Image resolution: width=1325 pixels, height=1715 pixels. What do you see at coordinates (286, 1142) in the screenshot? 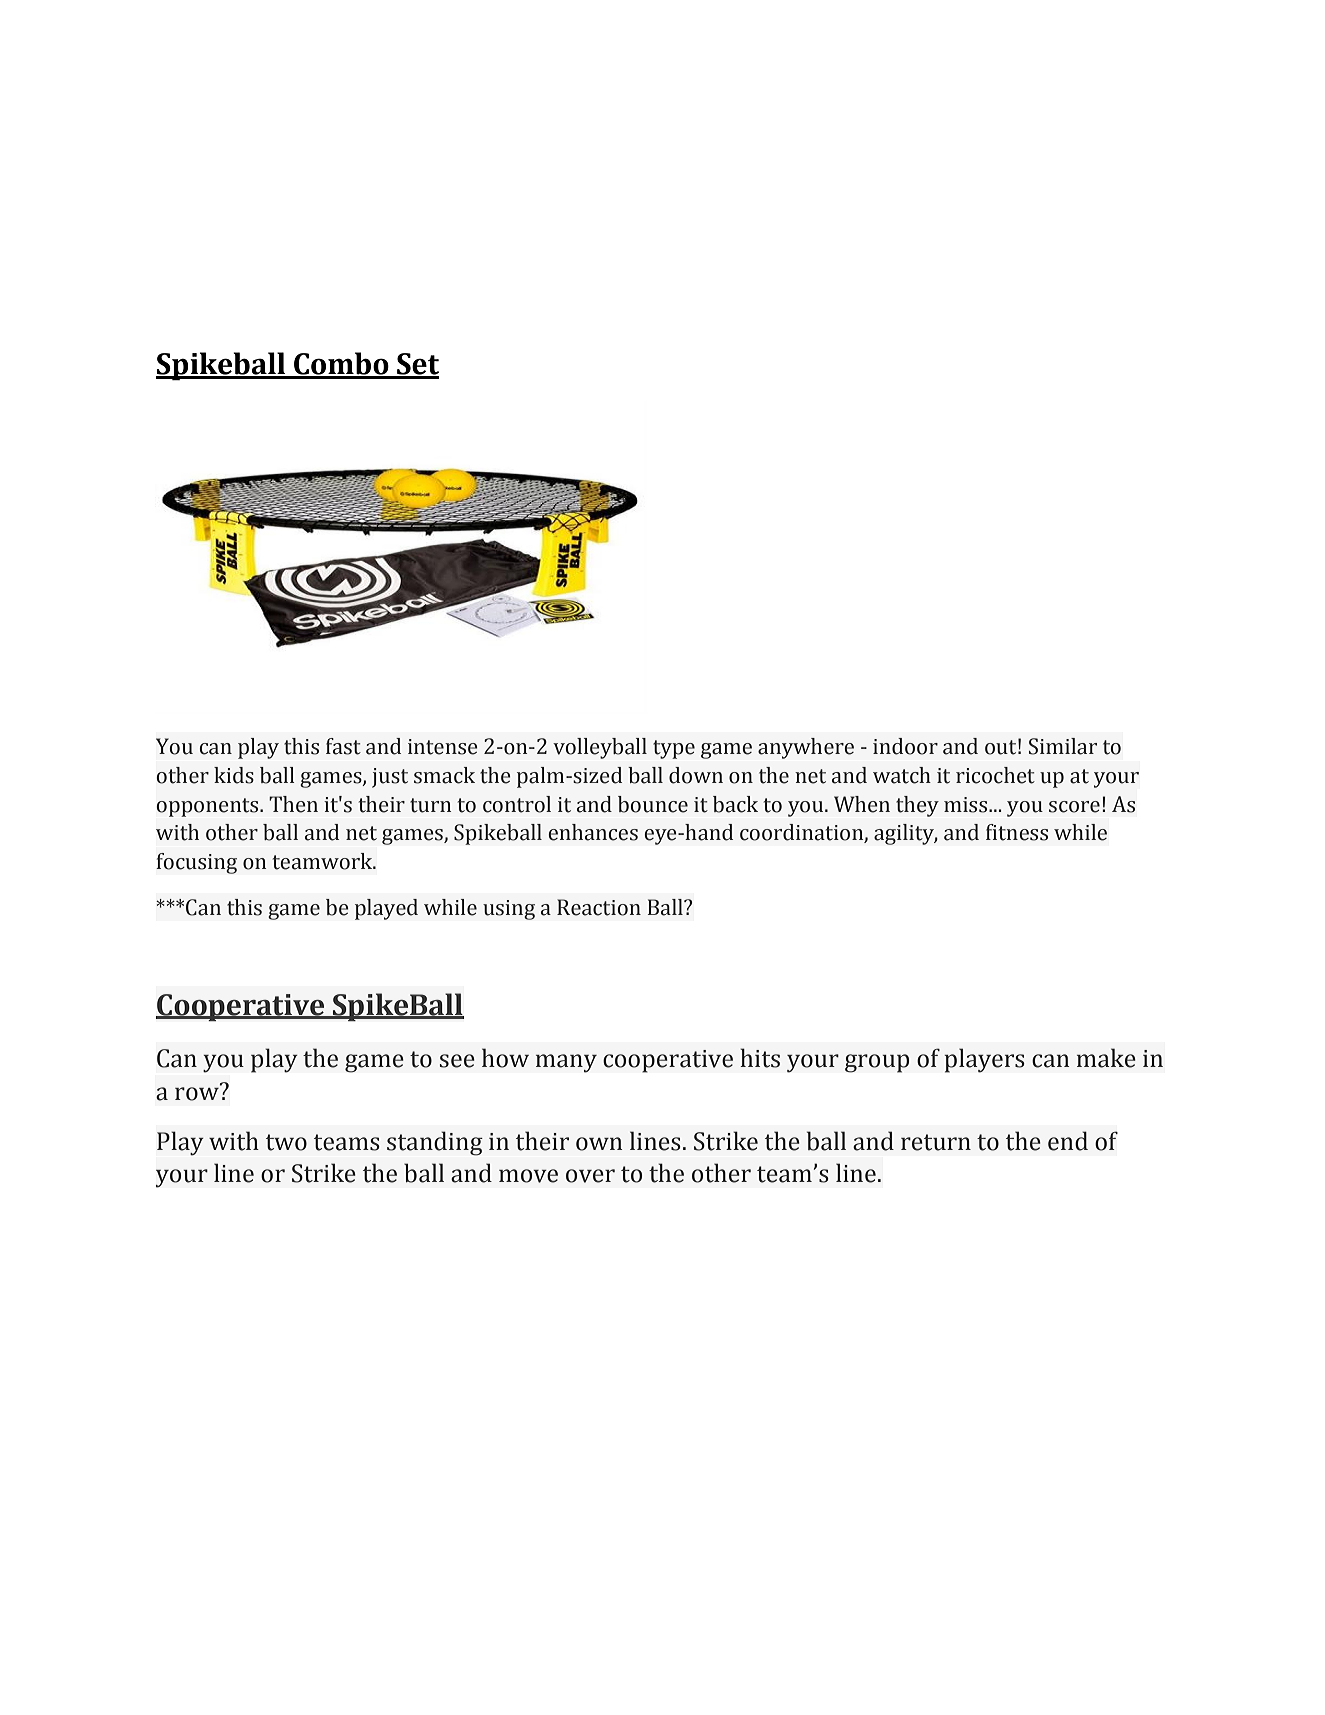
I see `two` at bounding box center [286, 1142].
